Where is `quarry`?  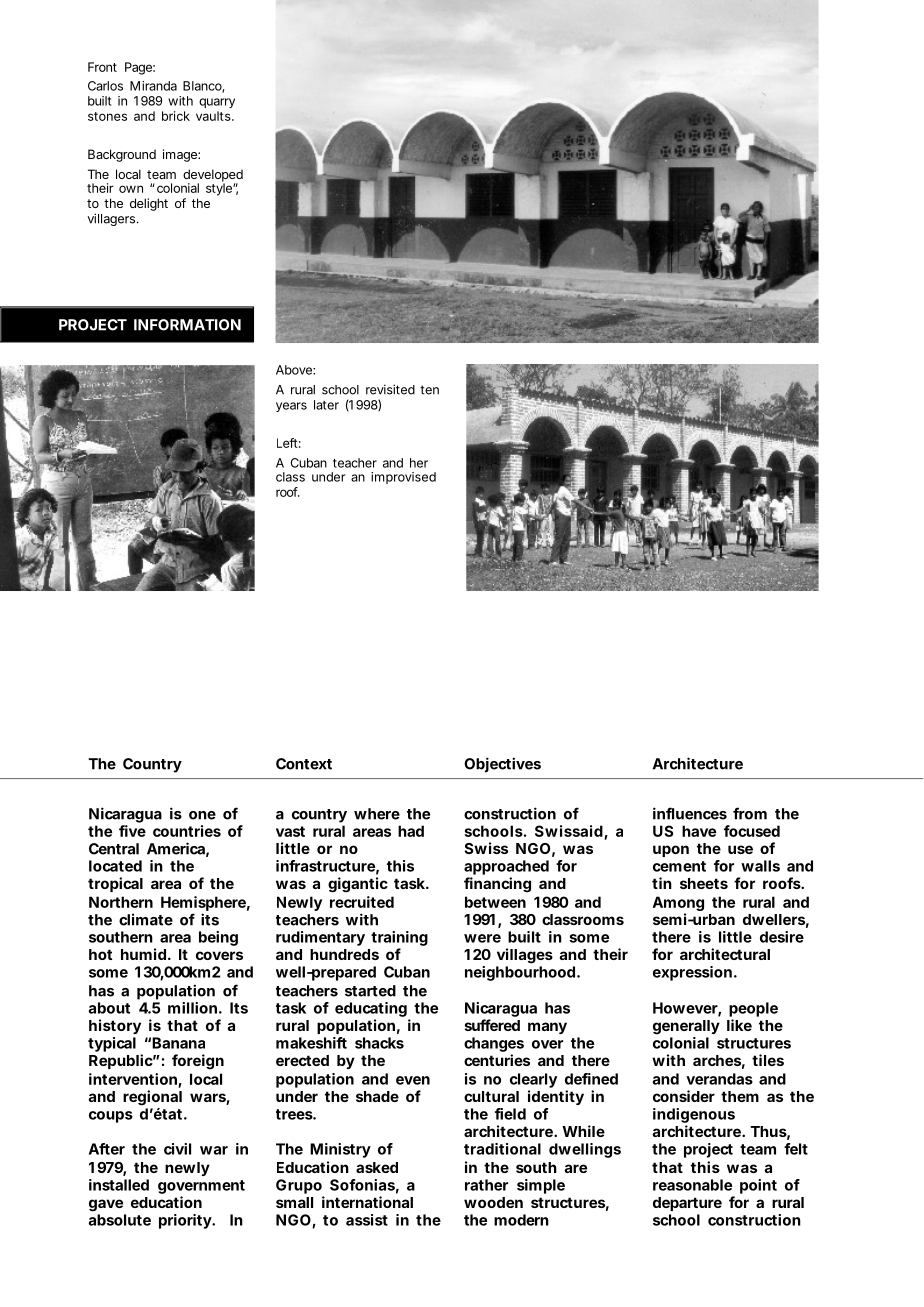 quarry is located at coordinates (217, 103).
